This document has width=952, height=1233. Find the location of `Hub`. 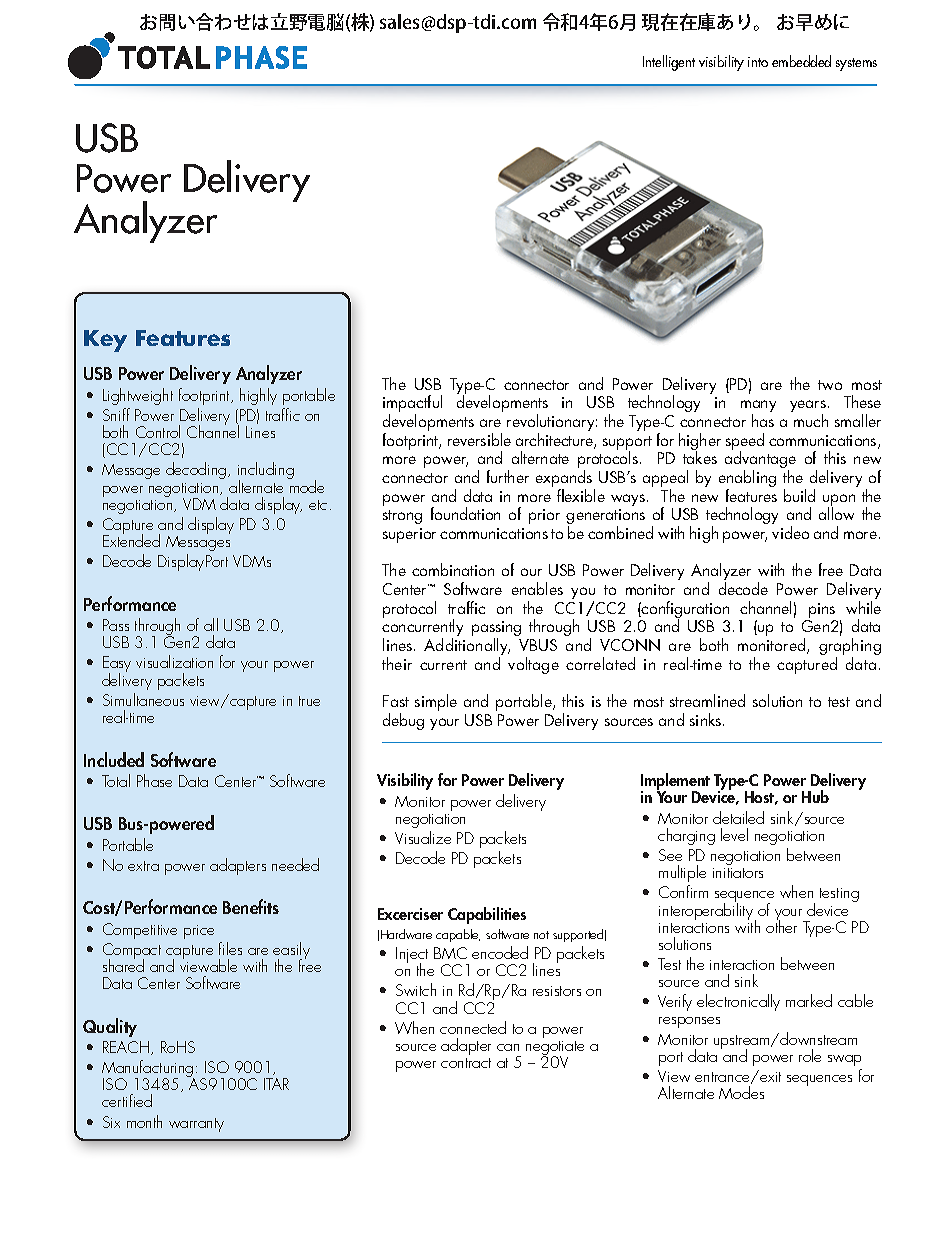

Hub is located at coordinates (815, 796).
